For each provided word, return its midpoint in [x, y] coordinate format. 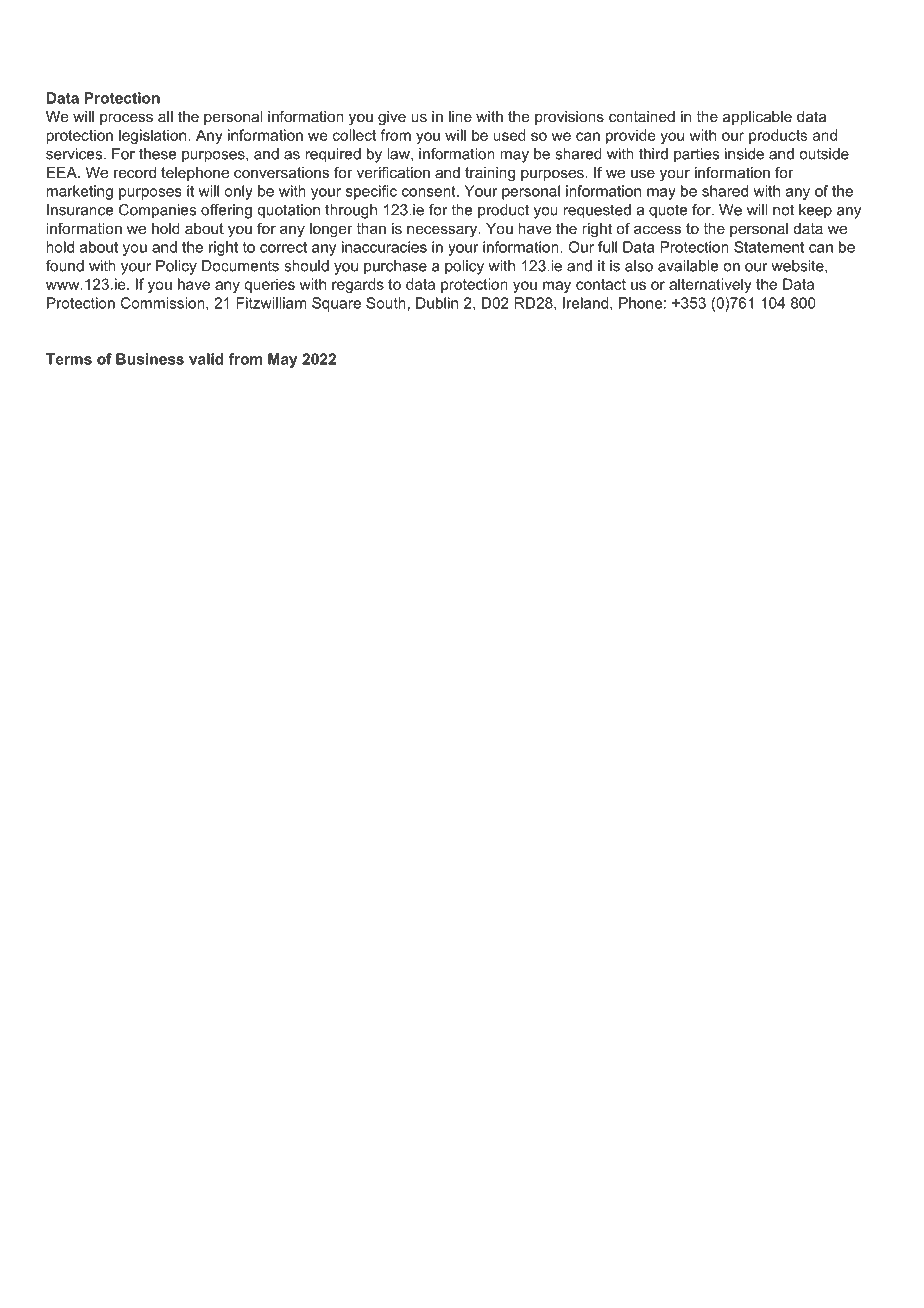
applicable [757, 118]
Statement [769, 247]
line [460, 116]
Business [150, 359]
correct [283, 247]
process [126, 119]
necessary [443, 231]
